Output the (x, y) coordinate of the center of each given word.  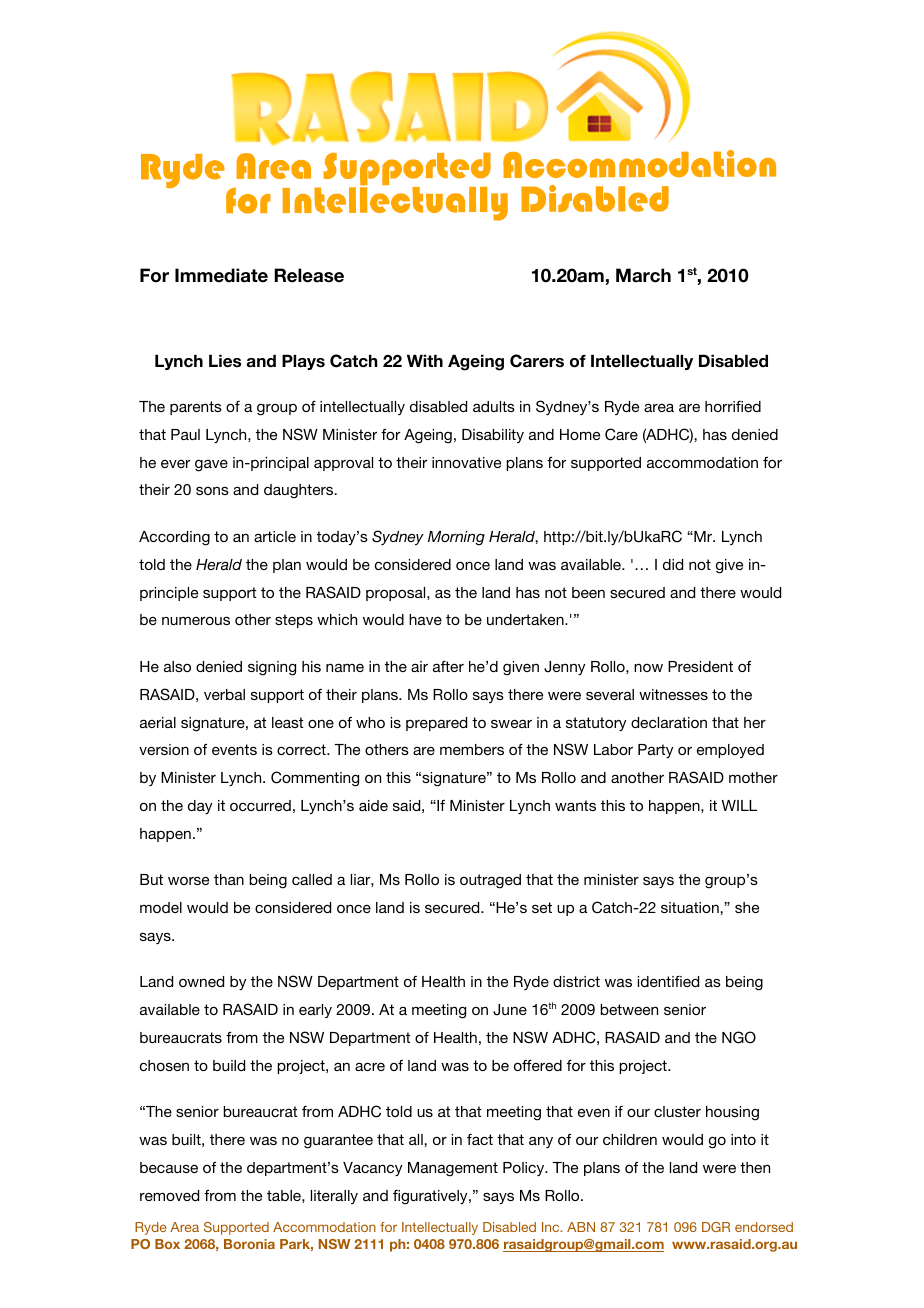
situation (691, 907)
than (229, 879)
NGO (739, 1037)
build (229, 1065)
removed (169, 1195)
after (448, 666)
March (643, 275)
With (425, 360)
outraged (490, 881)
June (510, 1010)
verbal (224, 694)
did (673, 564)
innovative (466, 462)
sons (212, 491)
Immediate (221, 275)
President (700, 666)
